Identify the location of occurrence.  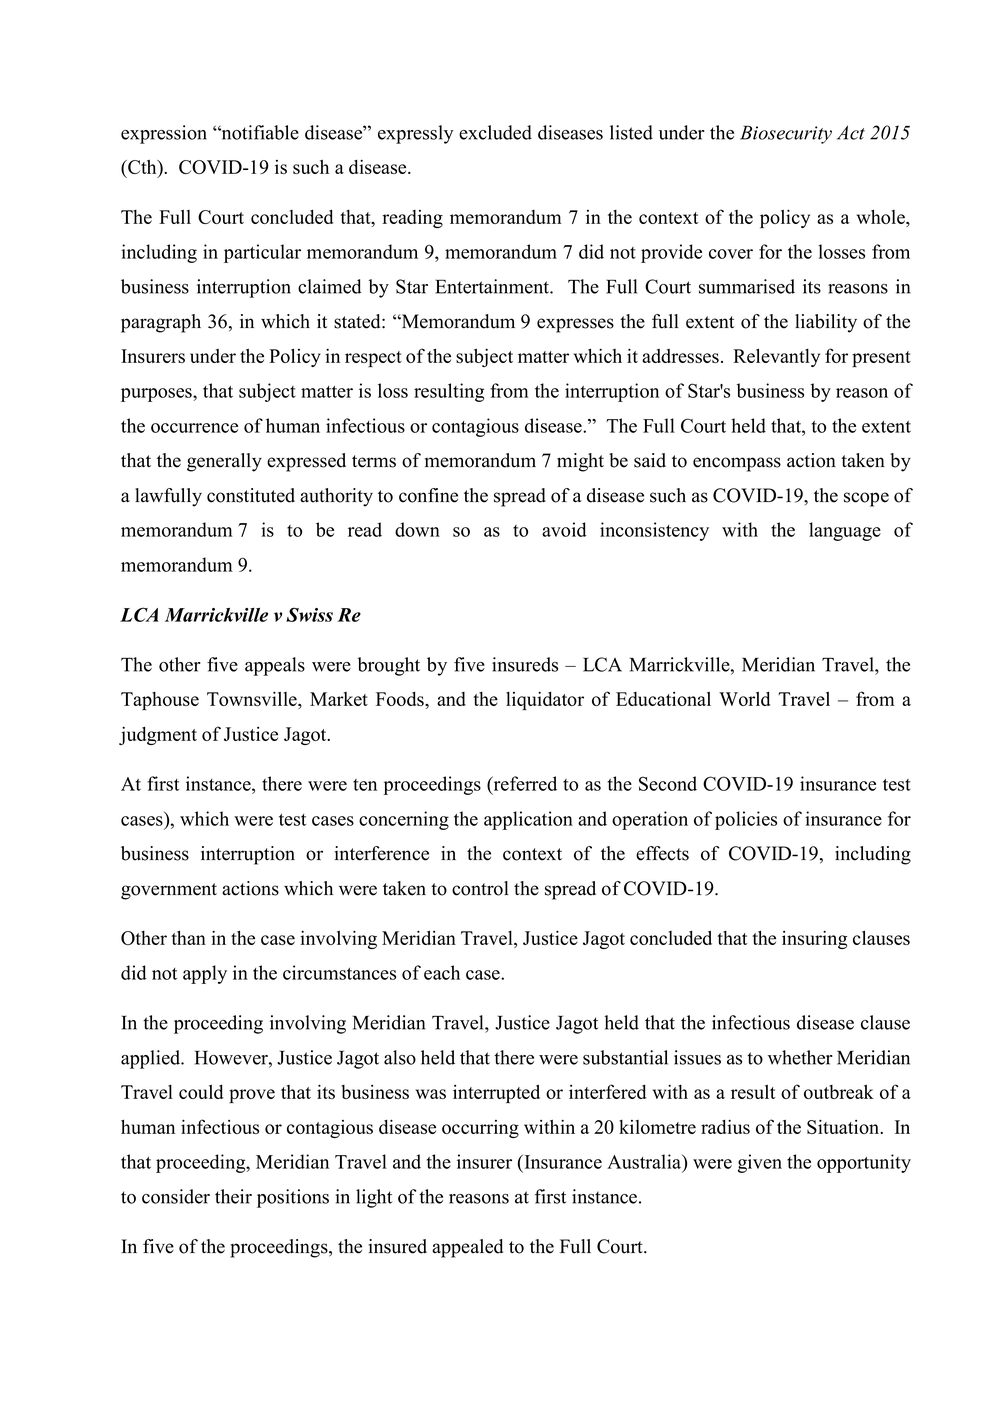
(194, 428).
